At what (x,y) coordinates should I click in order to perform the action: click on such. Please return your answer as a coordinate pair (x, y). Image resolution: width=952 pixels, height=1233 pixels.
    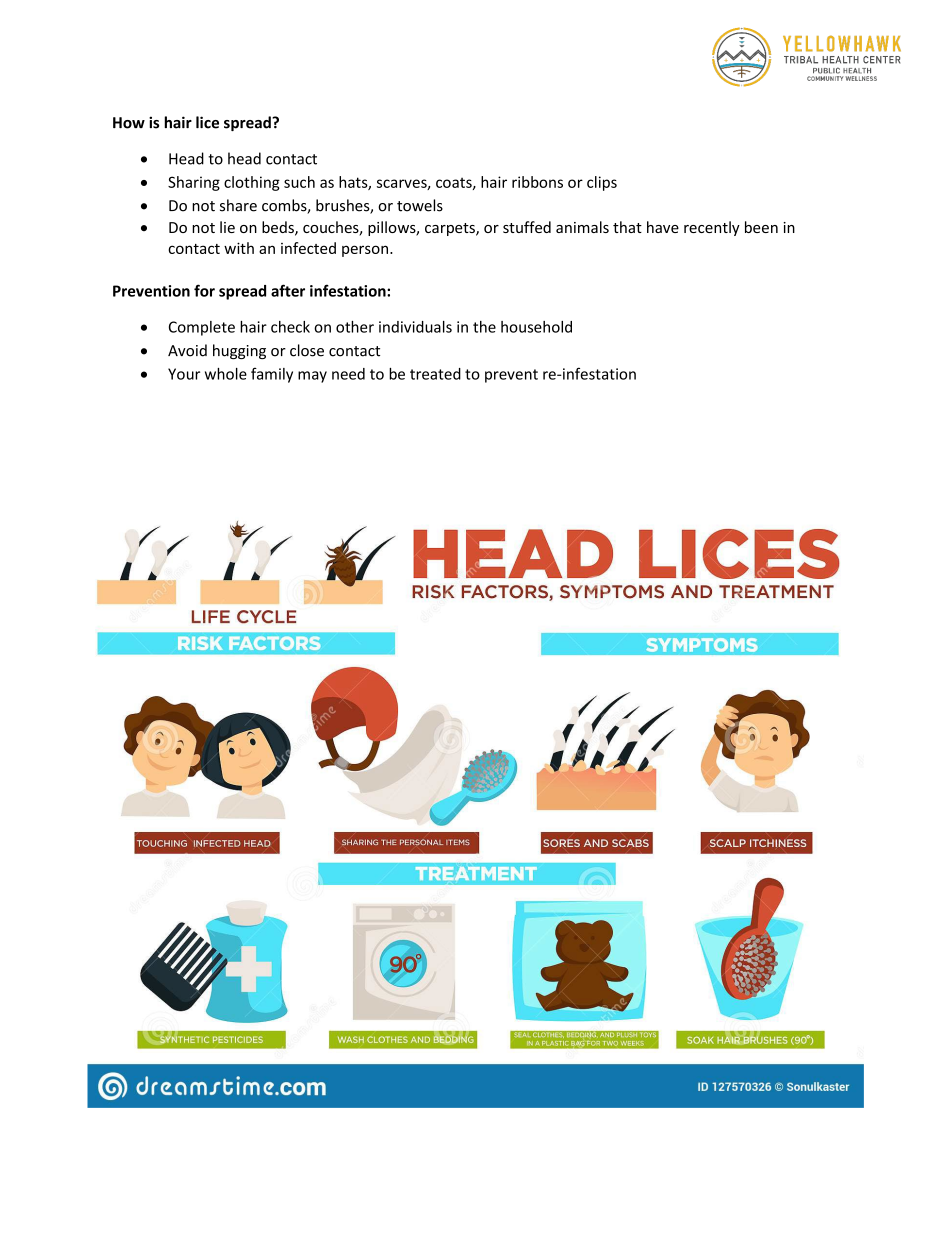
    Looking at the image, I should click on (299, 182).
